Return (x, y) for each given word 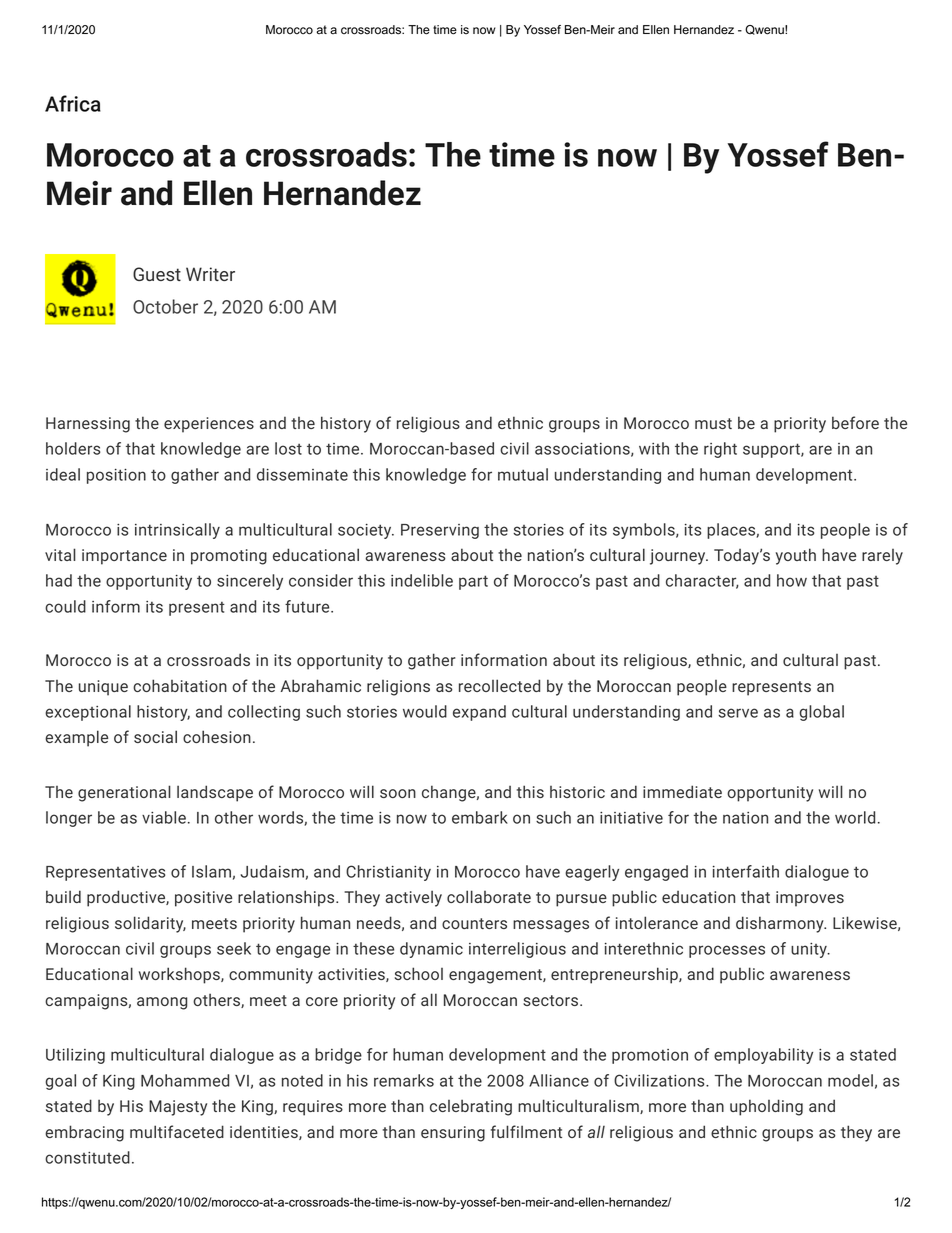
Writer (210, 274)
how (792, 580)
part (473, 582)
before (855, 422)
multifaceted (177, 1131)
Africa (73, 103)
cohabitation (180, 685)
